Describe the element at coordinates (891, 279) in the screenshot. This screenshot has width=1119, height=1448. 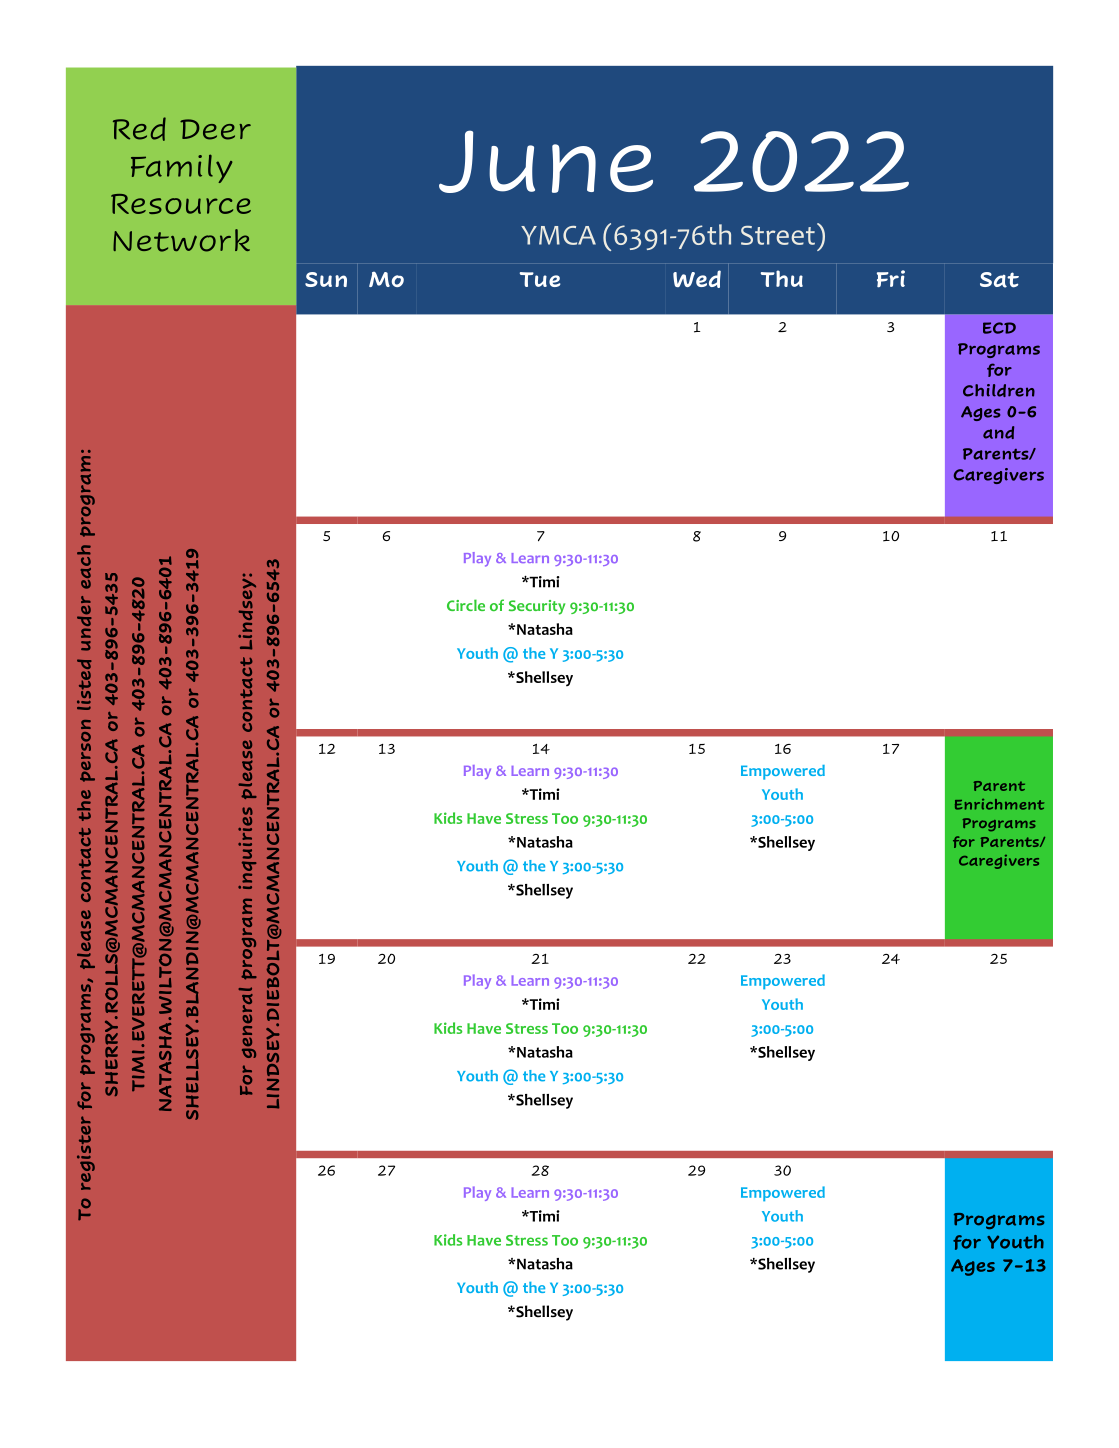
I see `Fri` at that location.
